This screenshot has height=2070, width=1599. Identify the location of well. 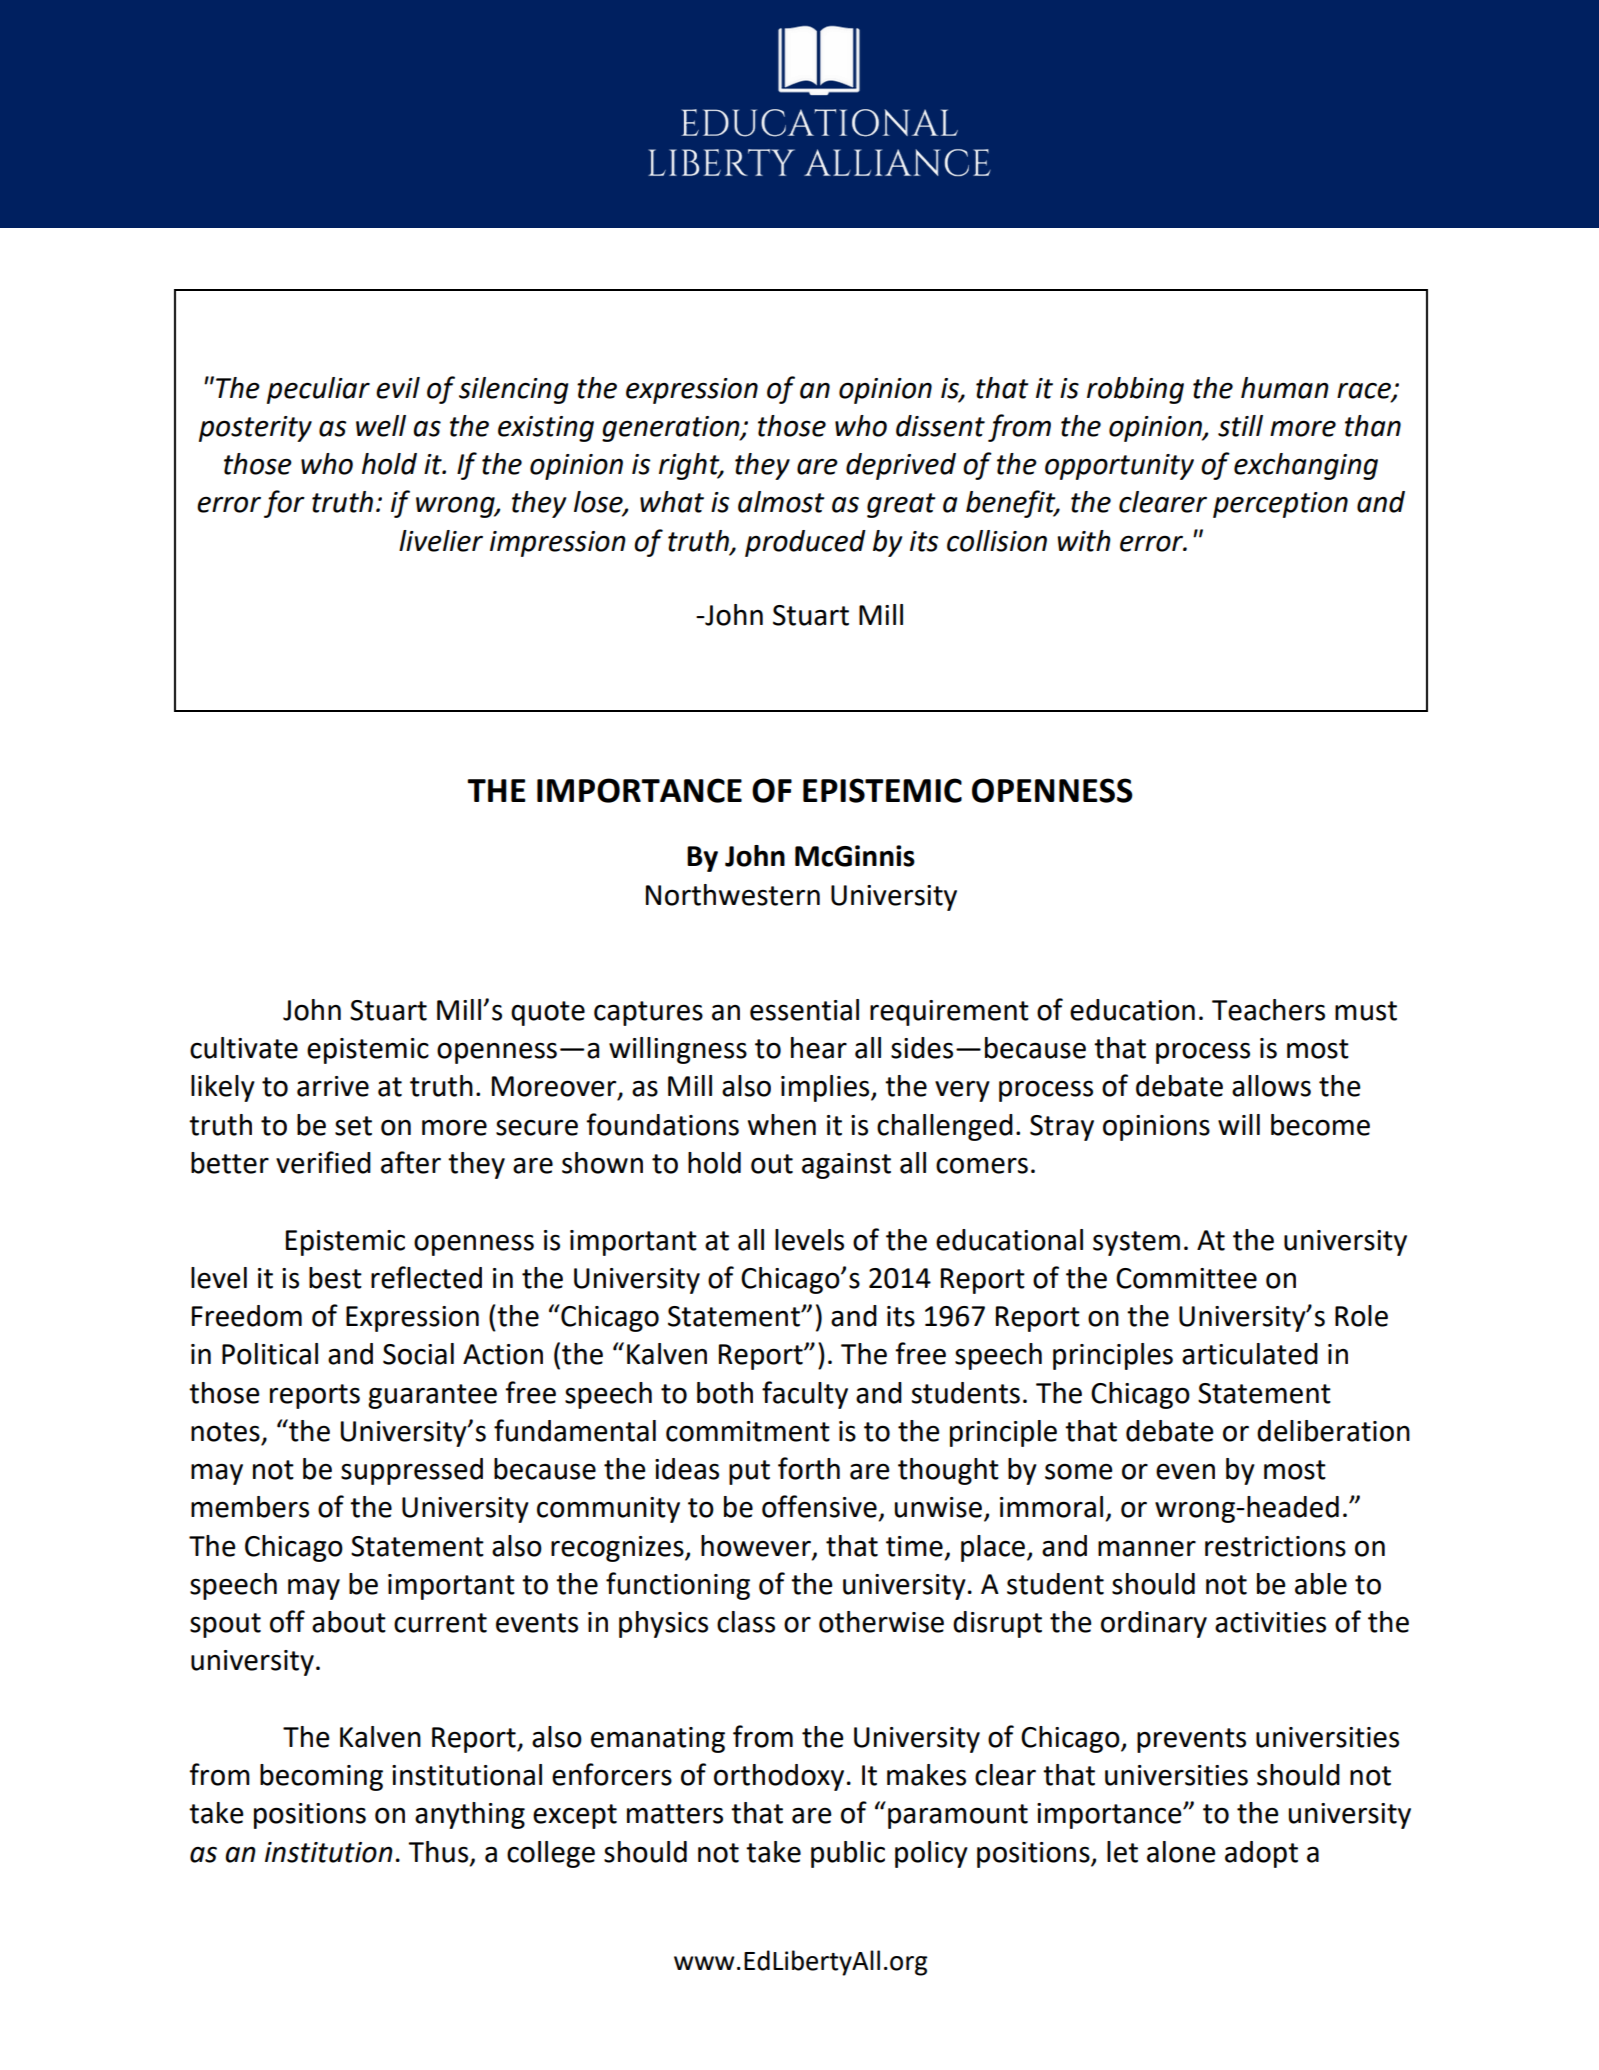
(381, 426).
